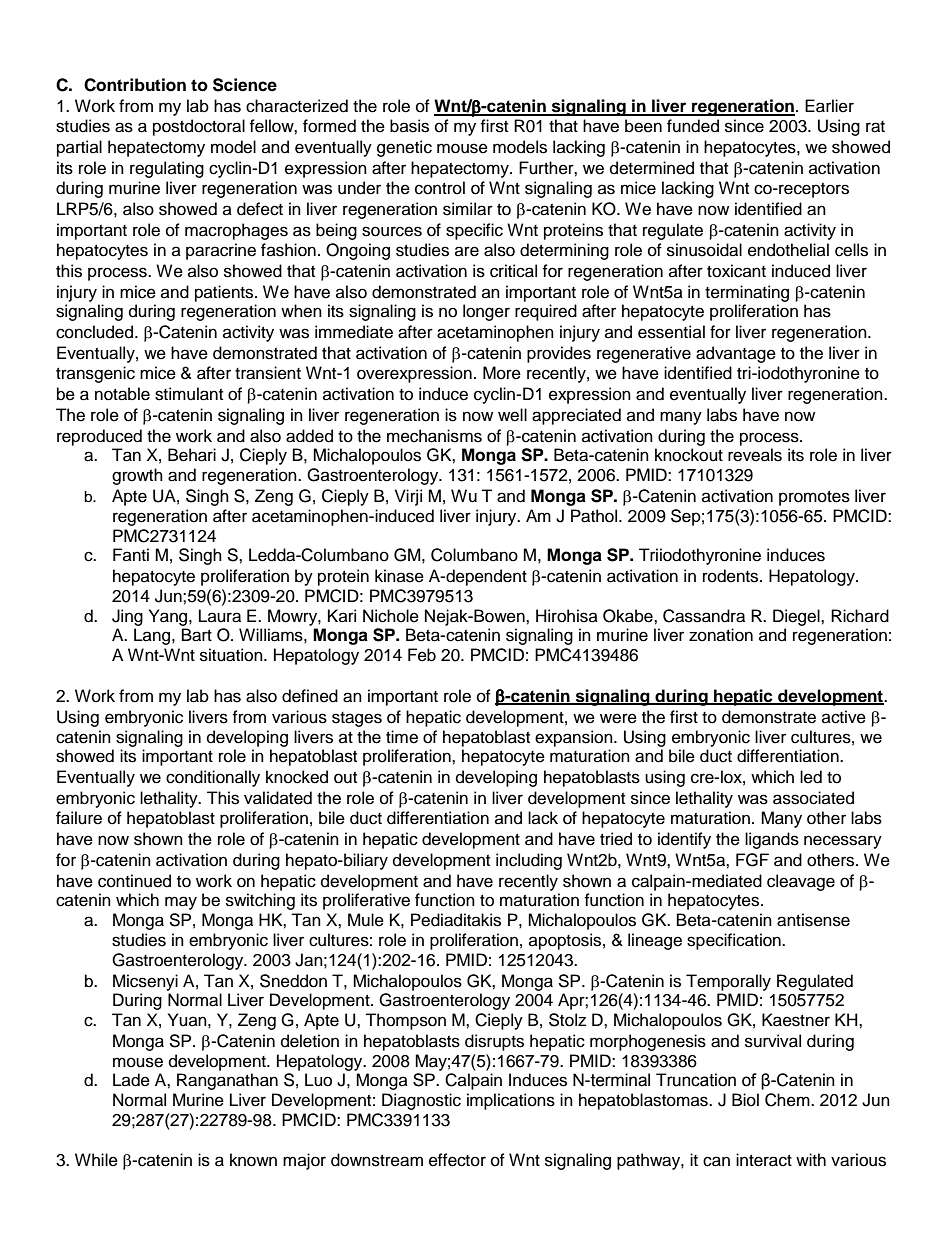 Image resolution: width=952 pixels, height=1233 pixels. I want to click on basis, so click(409, 126).
